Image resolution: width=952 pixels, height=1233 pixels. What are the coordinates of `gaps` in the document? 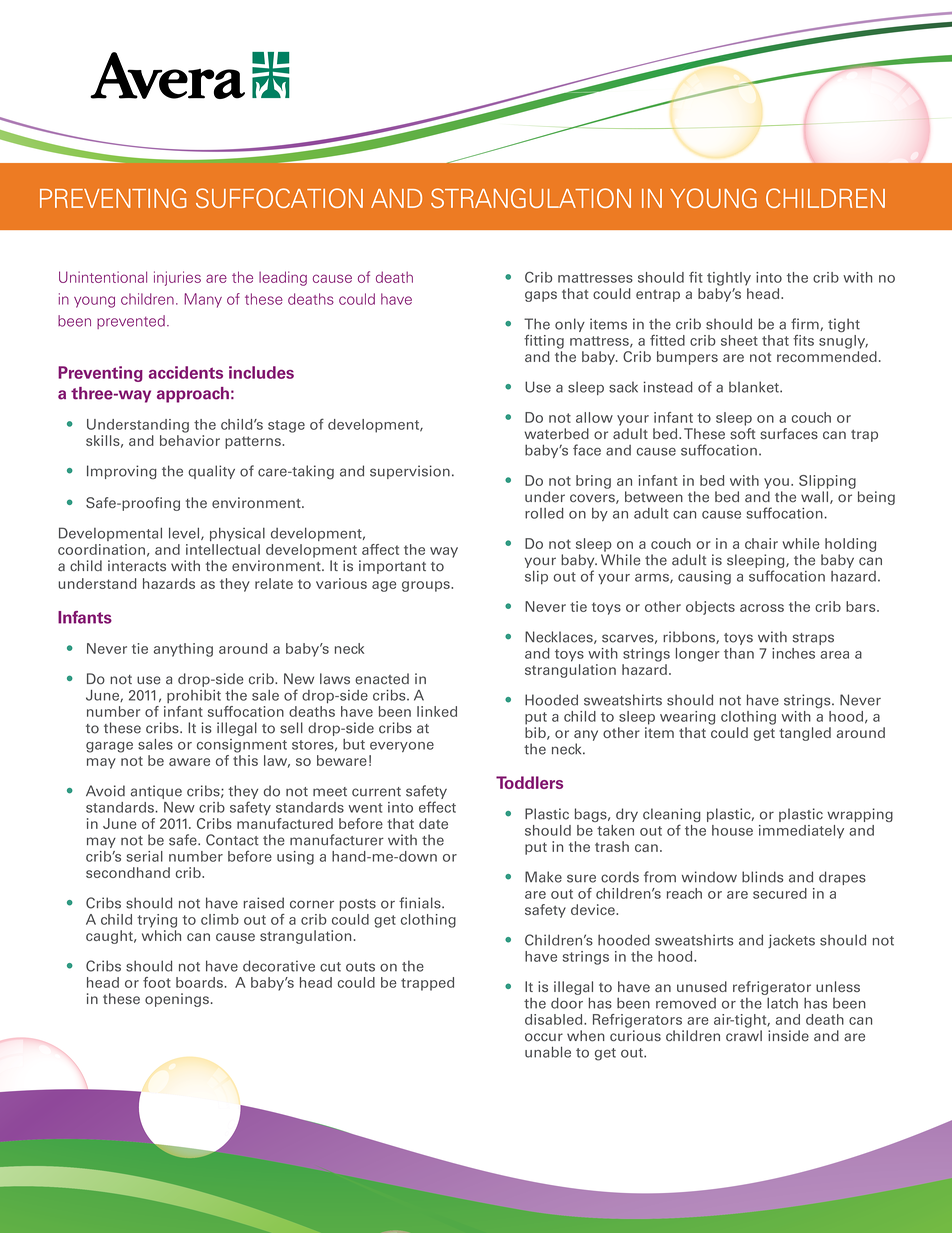 It's located at (541, 296).
